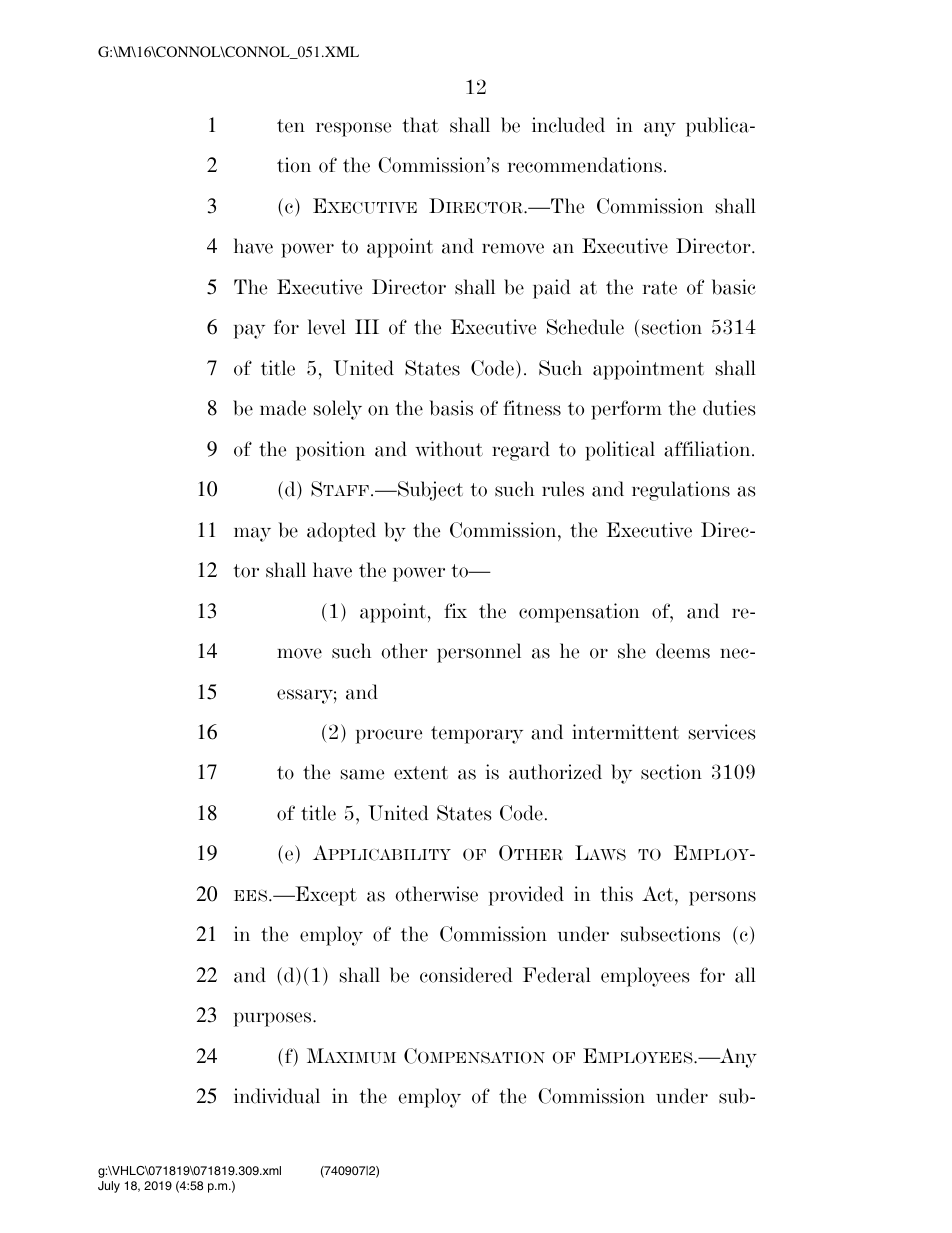 Image resolution: width=952 pixels, height=1233 pixels. I want to click on response, so click(353, 129).
